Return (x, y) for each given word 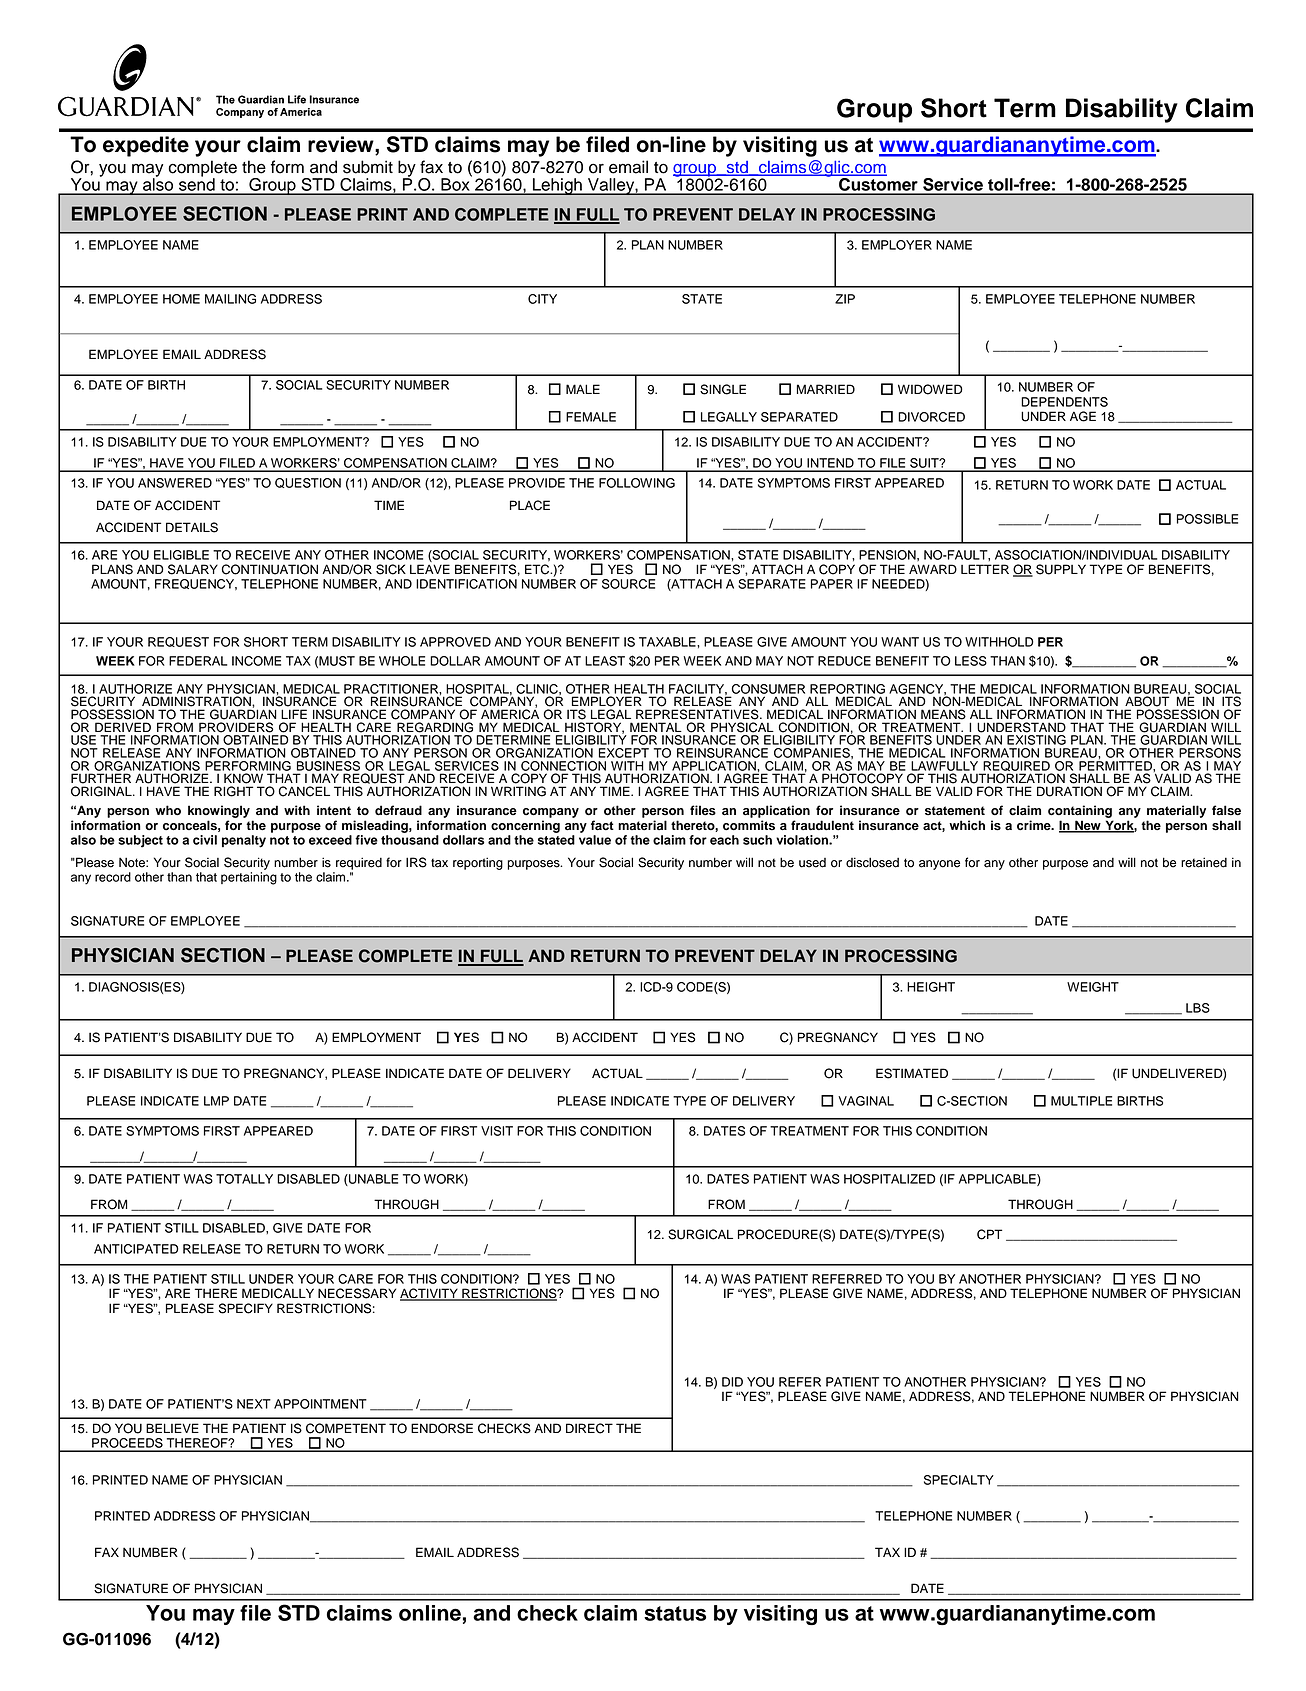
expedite (146, 146)
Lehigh (557, 186)
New (1088, 826)
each (724, 840)
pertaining (249, 878)
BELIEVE (172, 1428)
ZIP (845, 299)
